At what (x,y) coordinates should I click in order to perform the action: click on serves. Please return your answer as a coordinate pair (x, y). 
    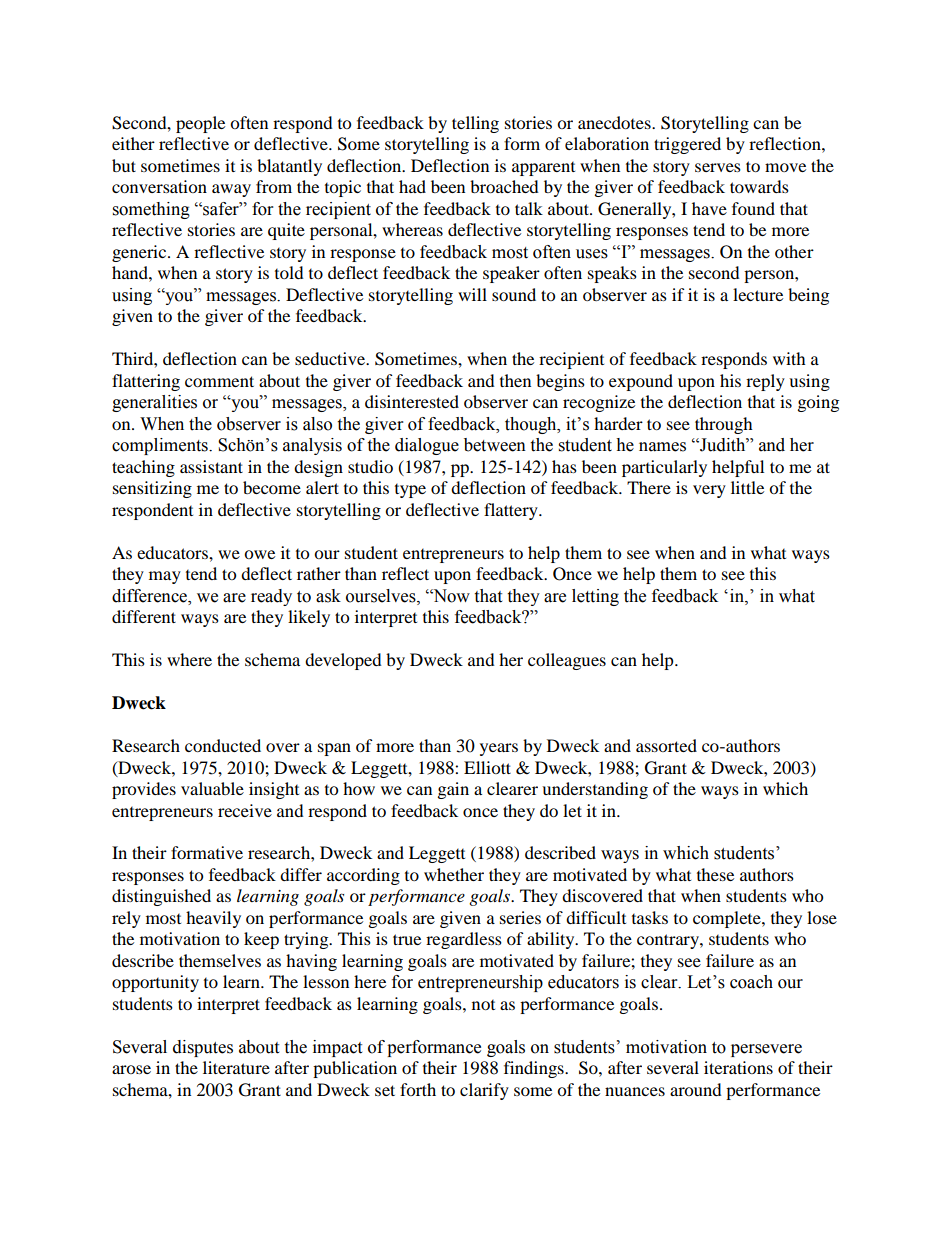
    Looking at the image, I should click on (718, 167).
